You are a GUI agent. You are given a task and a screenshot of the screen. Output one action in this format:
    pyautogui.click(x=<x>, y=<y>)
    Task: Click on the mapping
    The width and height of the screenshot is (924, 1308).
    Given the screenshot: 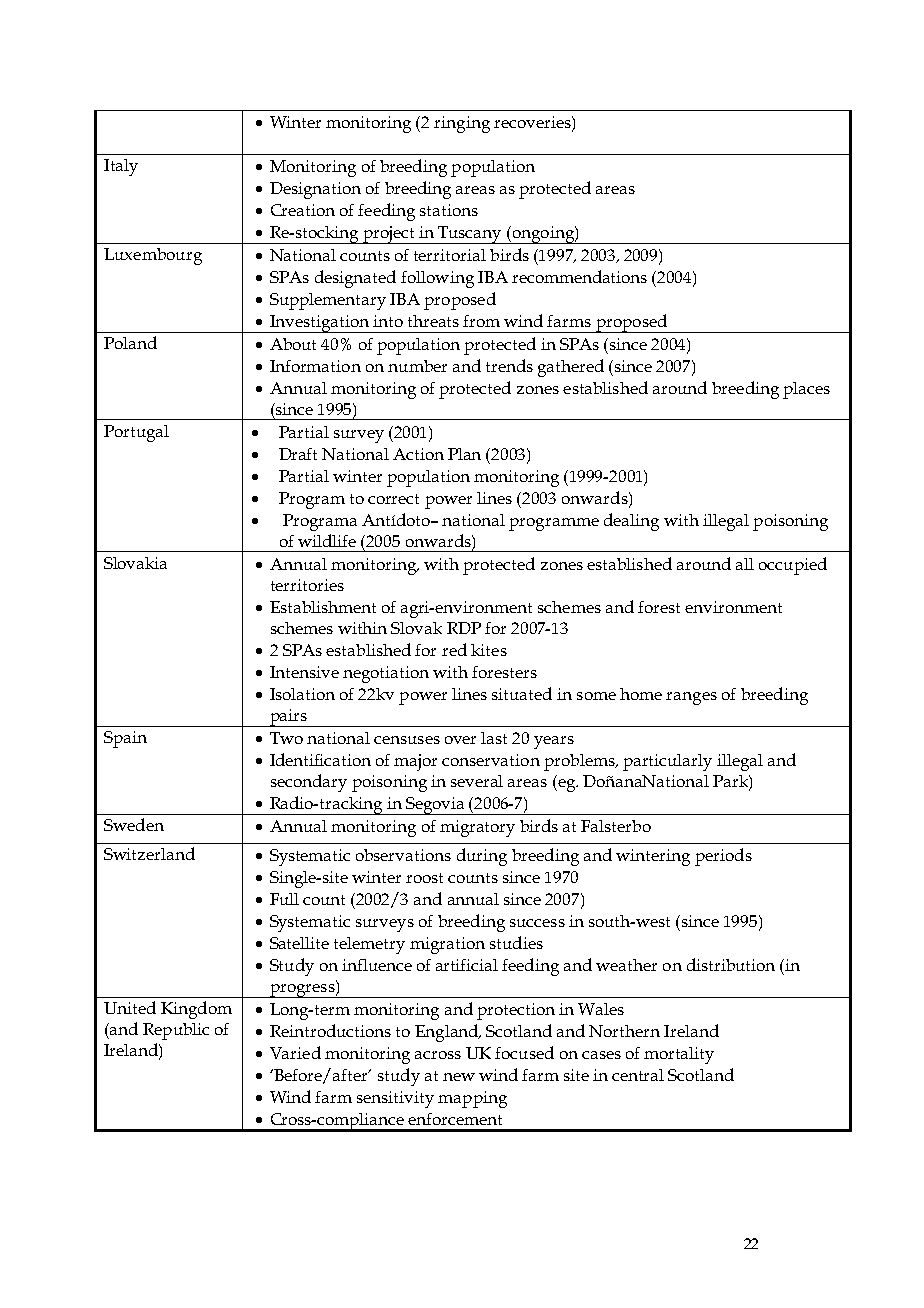 What is the action you would take?
    pyautogui.click(x=472, y=1099)
